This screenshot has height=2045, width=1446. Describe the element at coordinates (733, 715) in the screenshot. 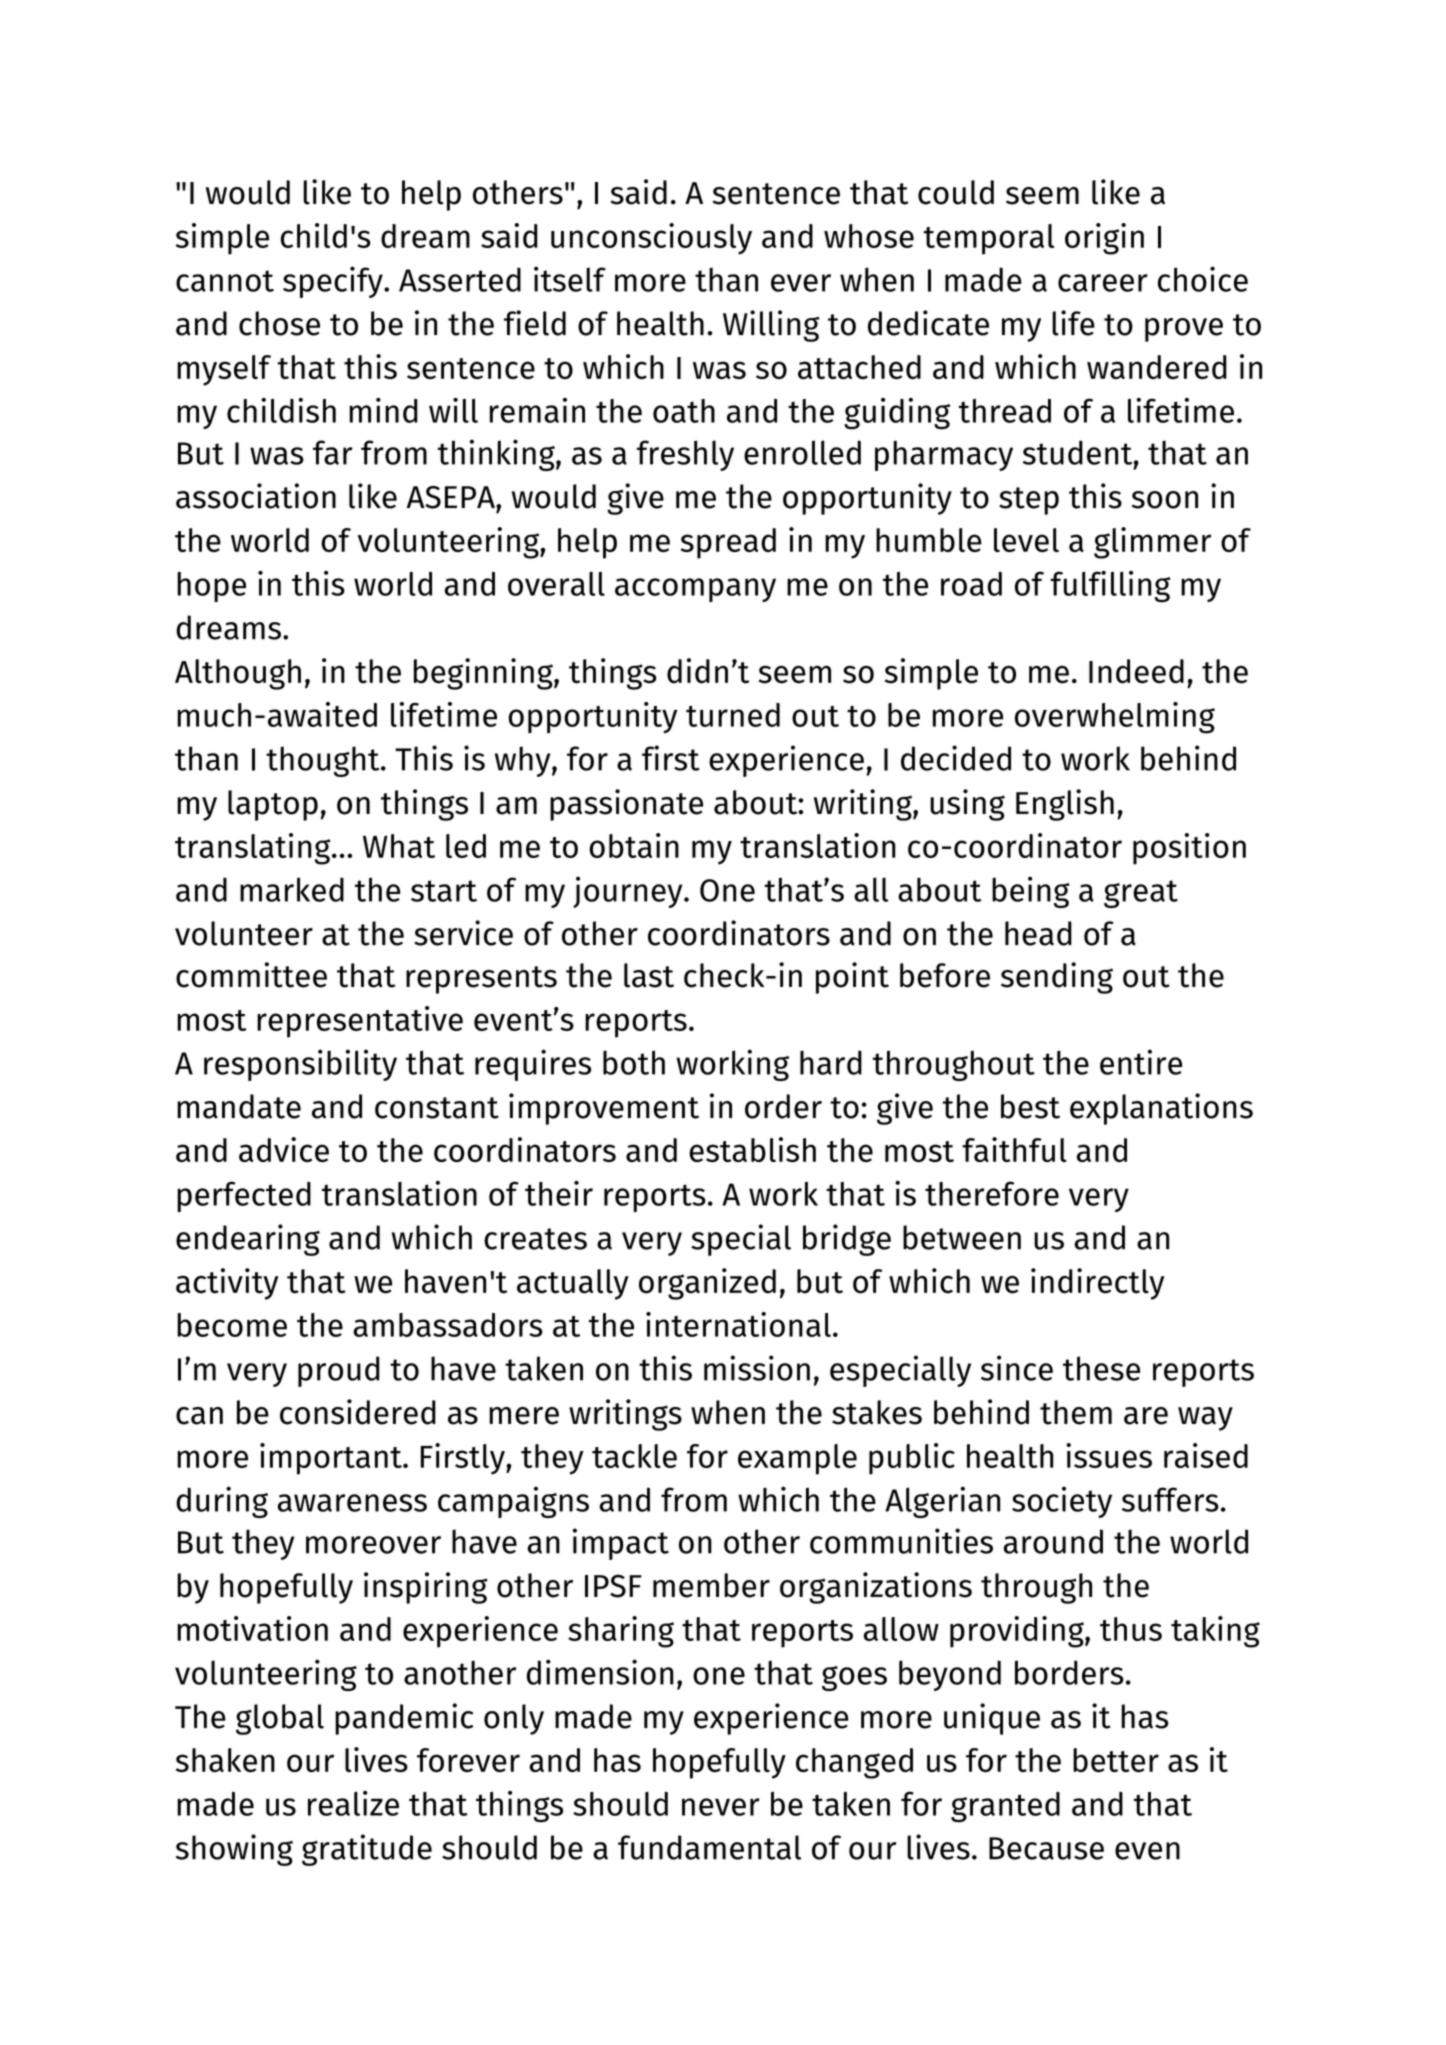

I see `turned` at that location.
